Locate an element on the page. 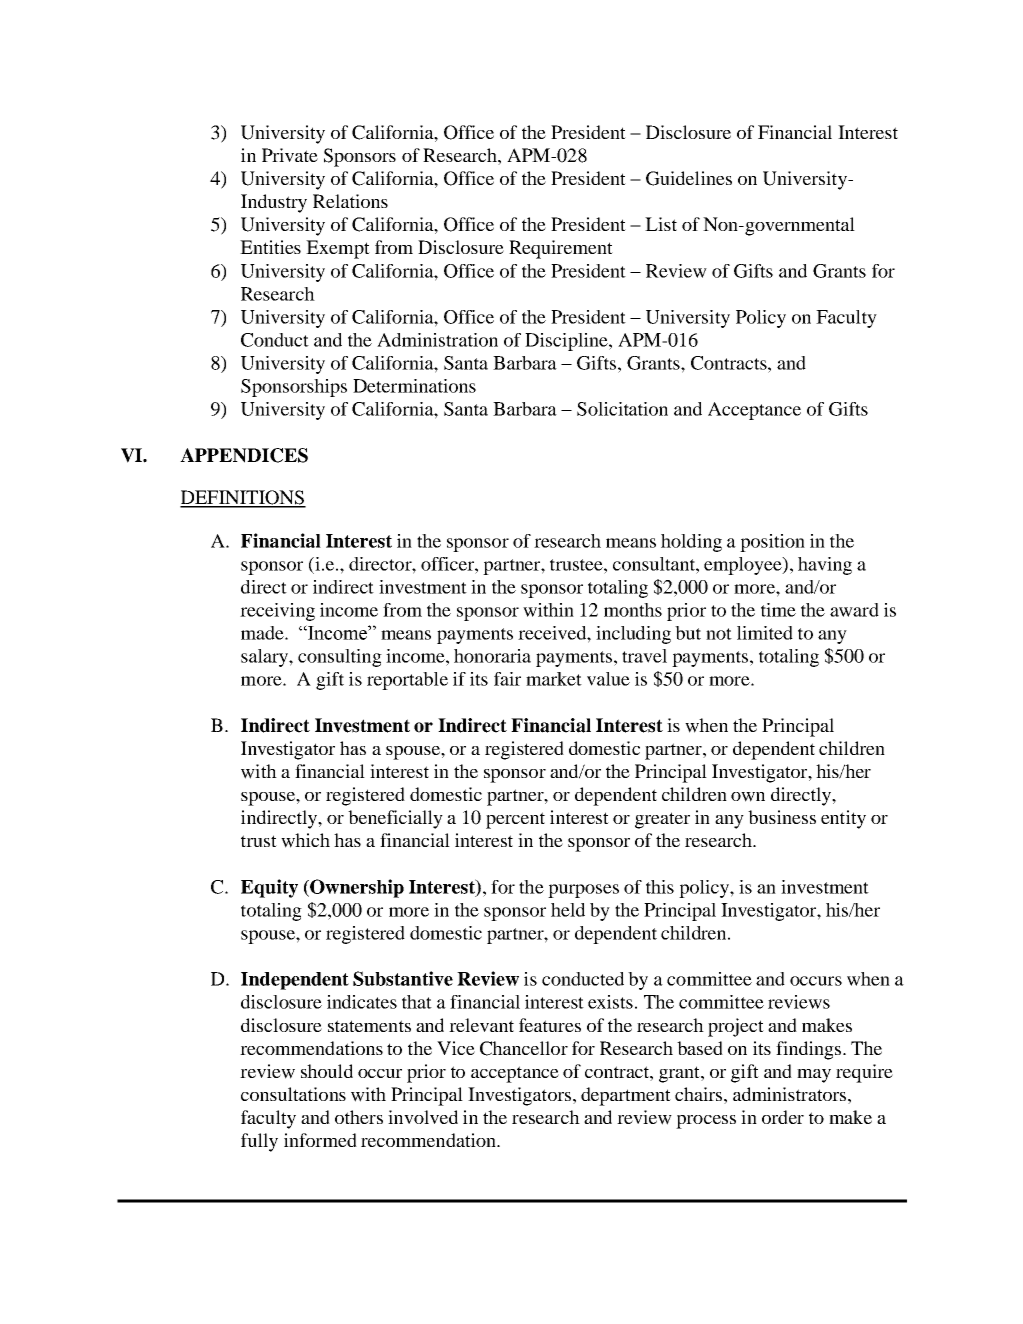 Image resolution: width=1023 pixels, height=1324 pixels. department is located at coordinates (626, 1096).
